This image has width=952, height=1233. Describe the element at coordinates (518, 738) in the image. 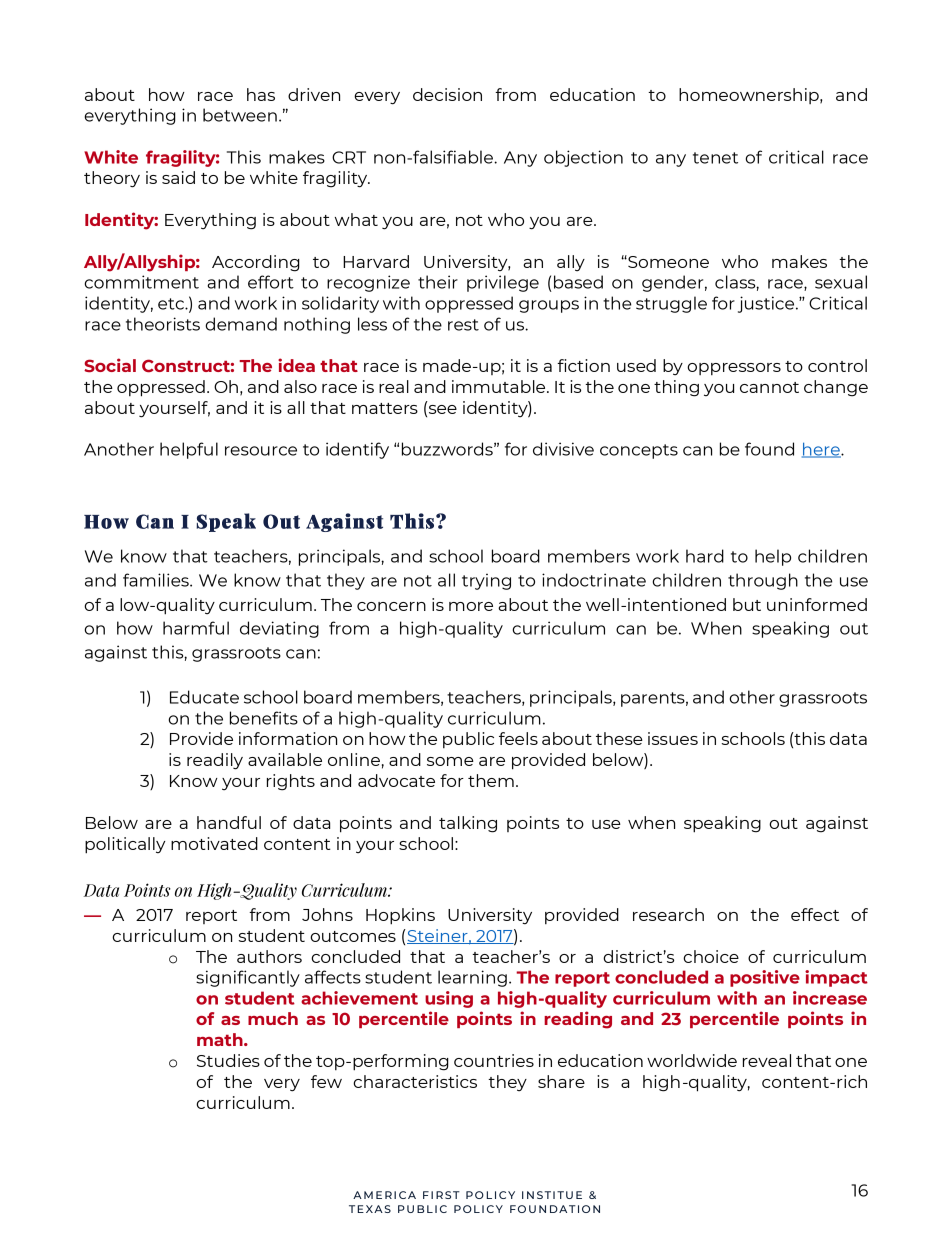

I see `feels` at that location.
